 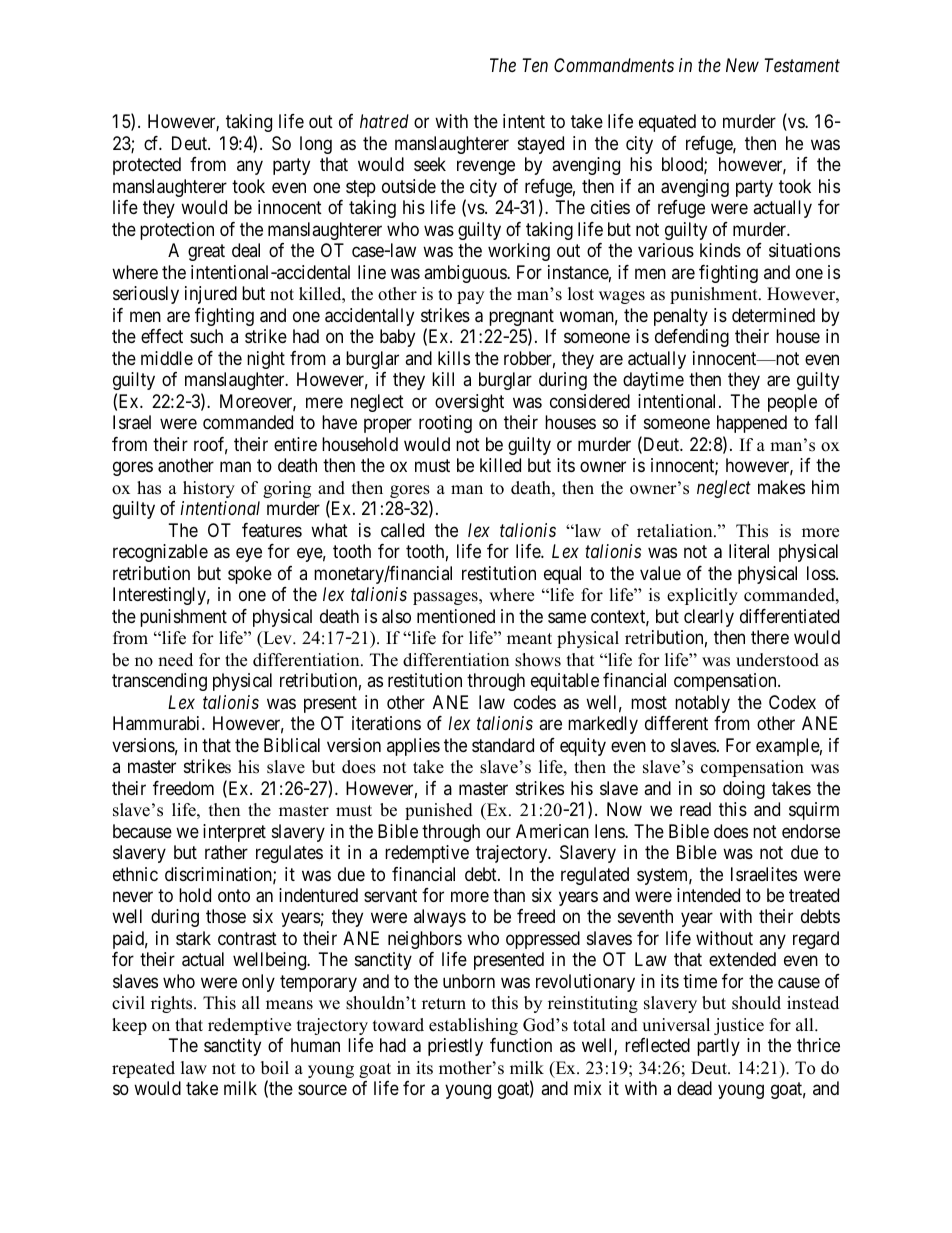 I want to click on partly, so click(x=718, y=1047).
